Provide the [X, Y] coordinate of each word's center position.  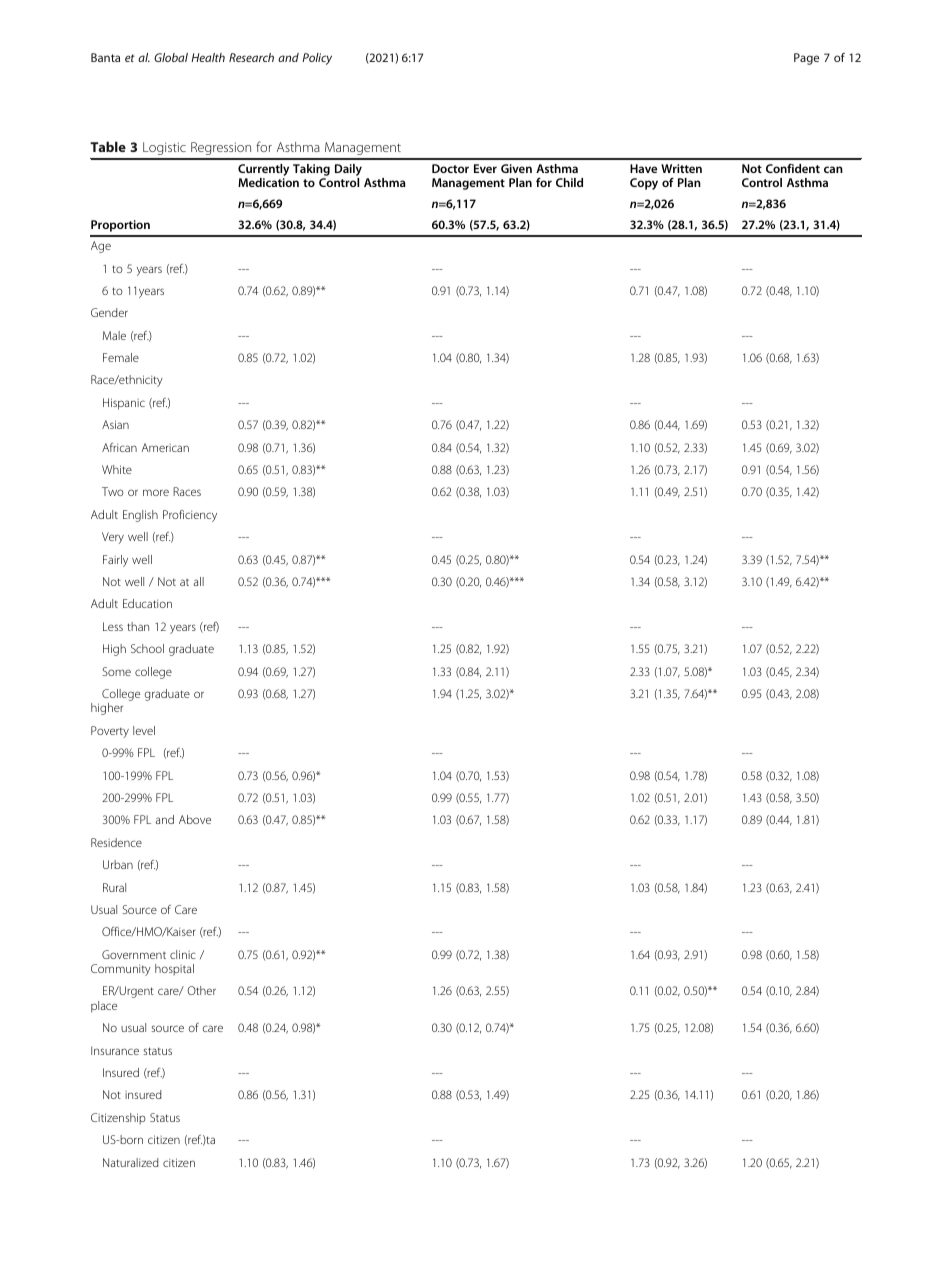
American [165, 447]
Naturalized [131, 1162]
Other [201, 990]
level [144, 730]
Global [171, 57]
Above [195, 819]
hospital [174, 970]
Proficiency [190, 516]
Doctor [450, 168]
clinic [183, 954]
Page [806, 59]
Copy [644, 184]
